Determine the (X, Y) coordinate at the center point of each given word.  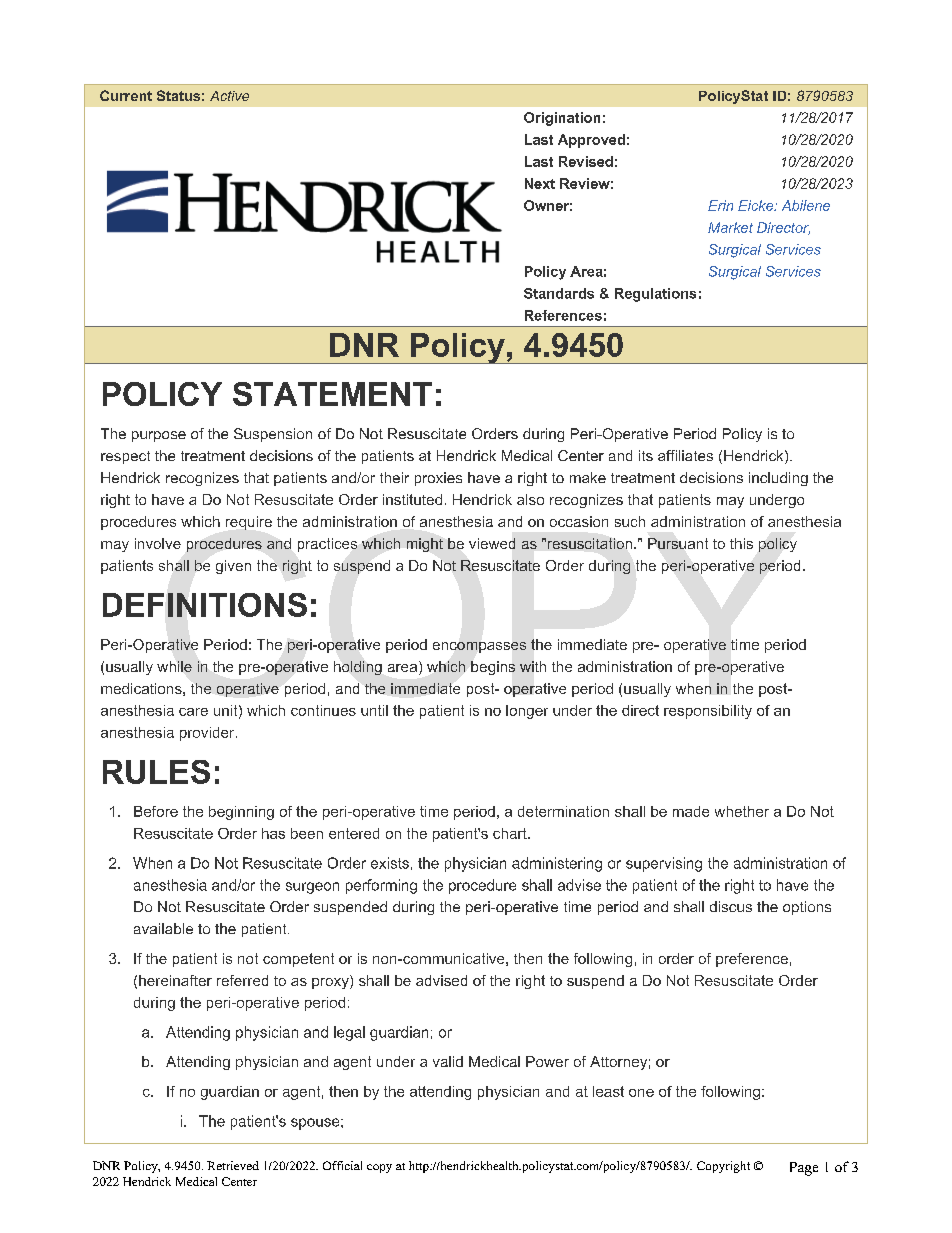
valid (448, 1061)
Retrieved (233, 1165)
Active (229, 96)
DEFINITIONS (205, 605)
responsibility (708, 712)
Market (730, 227)
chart (511, 833)
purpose (159, 436)
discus (731, 906)
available (163, 928)
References (563, 315)
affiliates (685, 455)
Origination (562, 119)
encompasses (479, 647)
